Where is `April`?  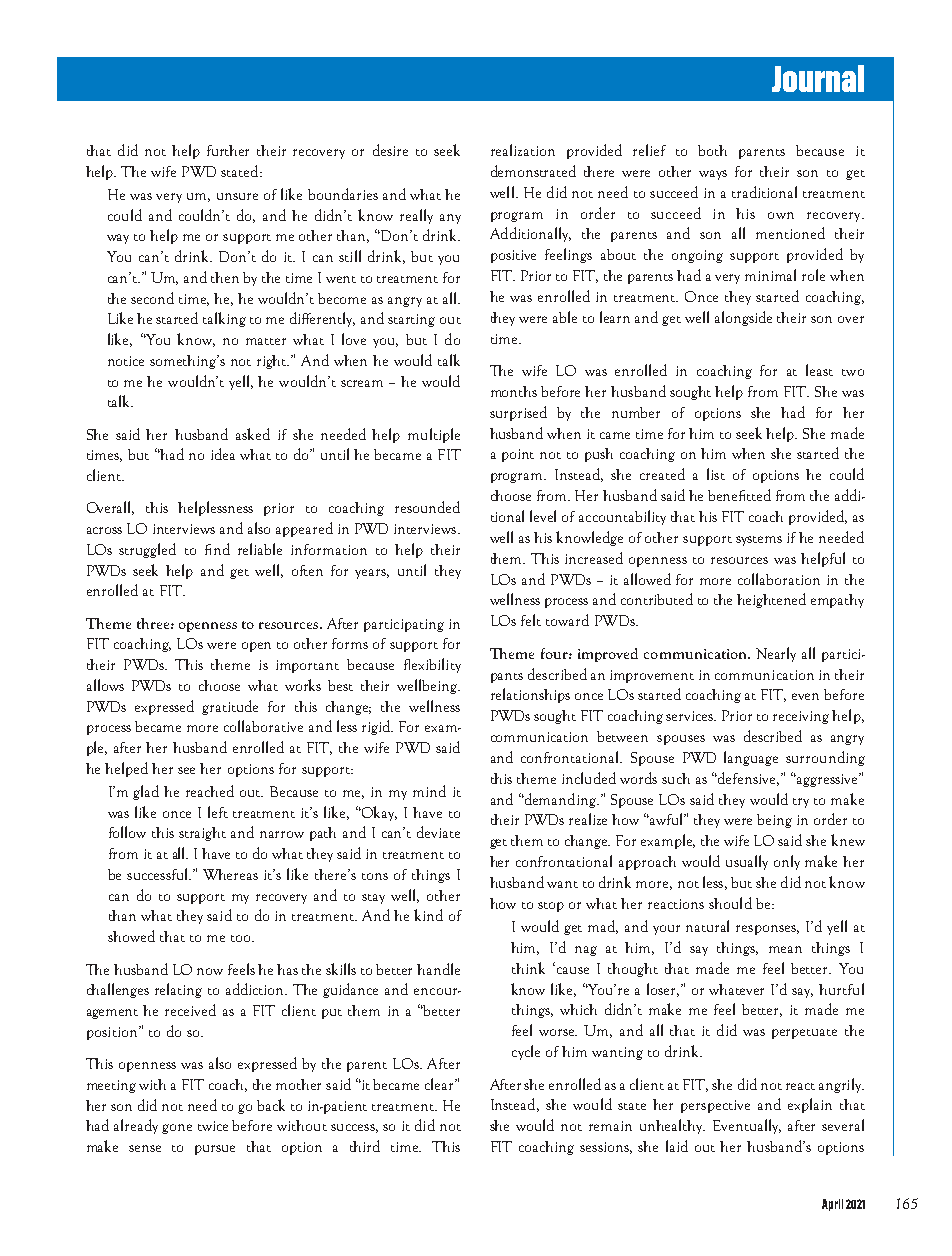
April is located at coordinates (832, 1205).
